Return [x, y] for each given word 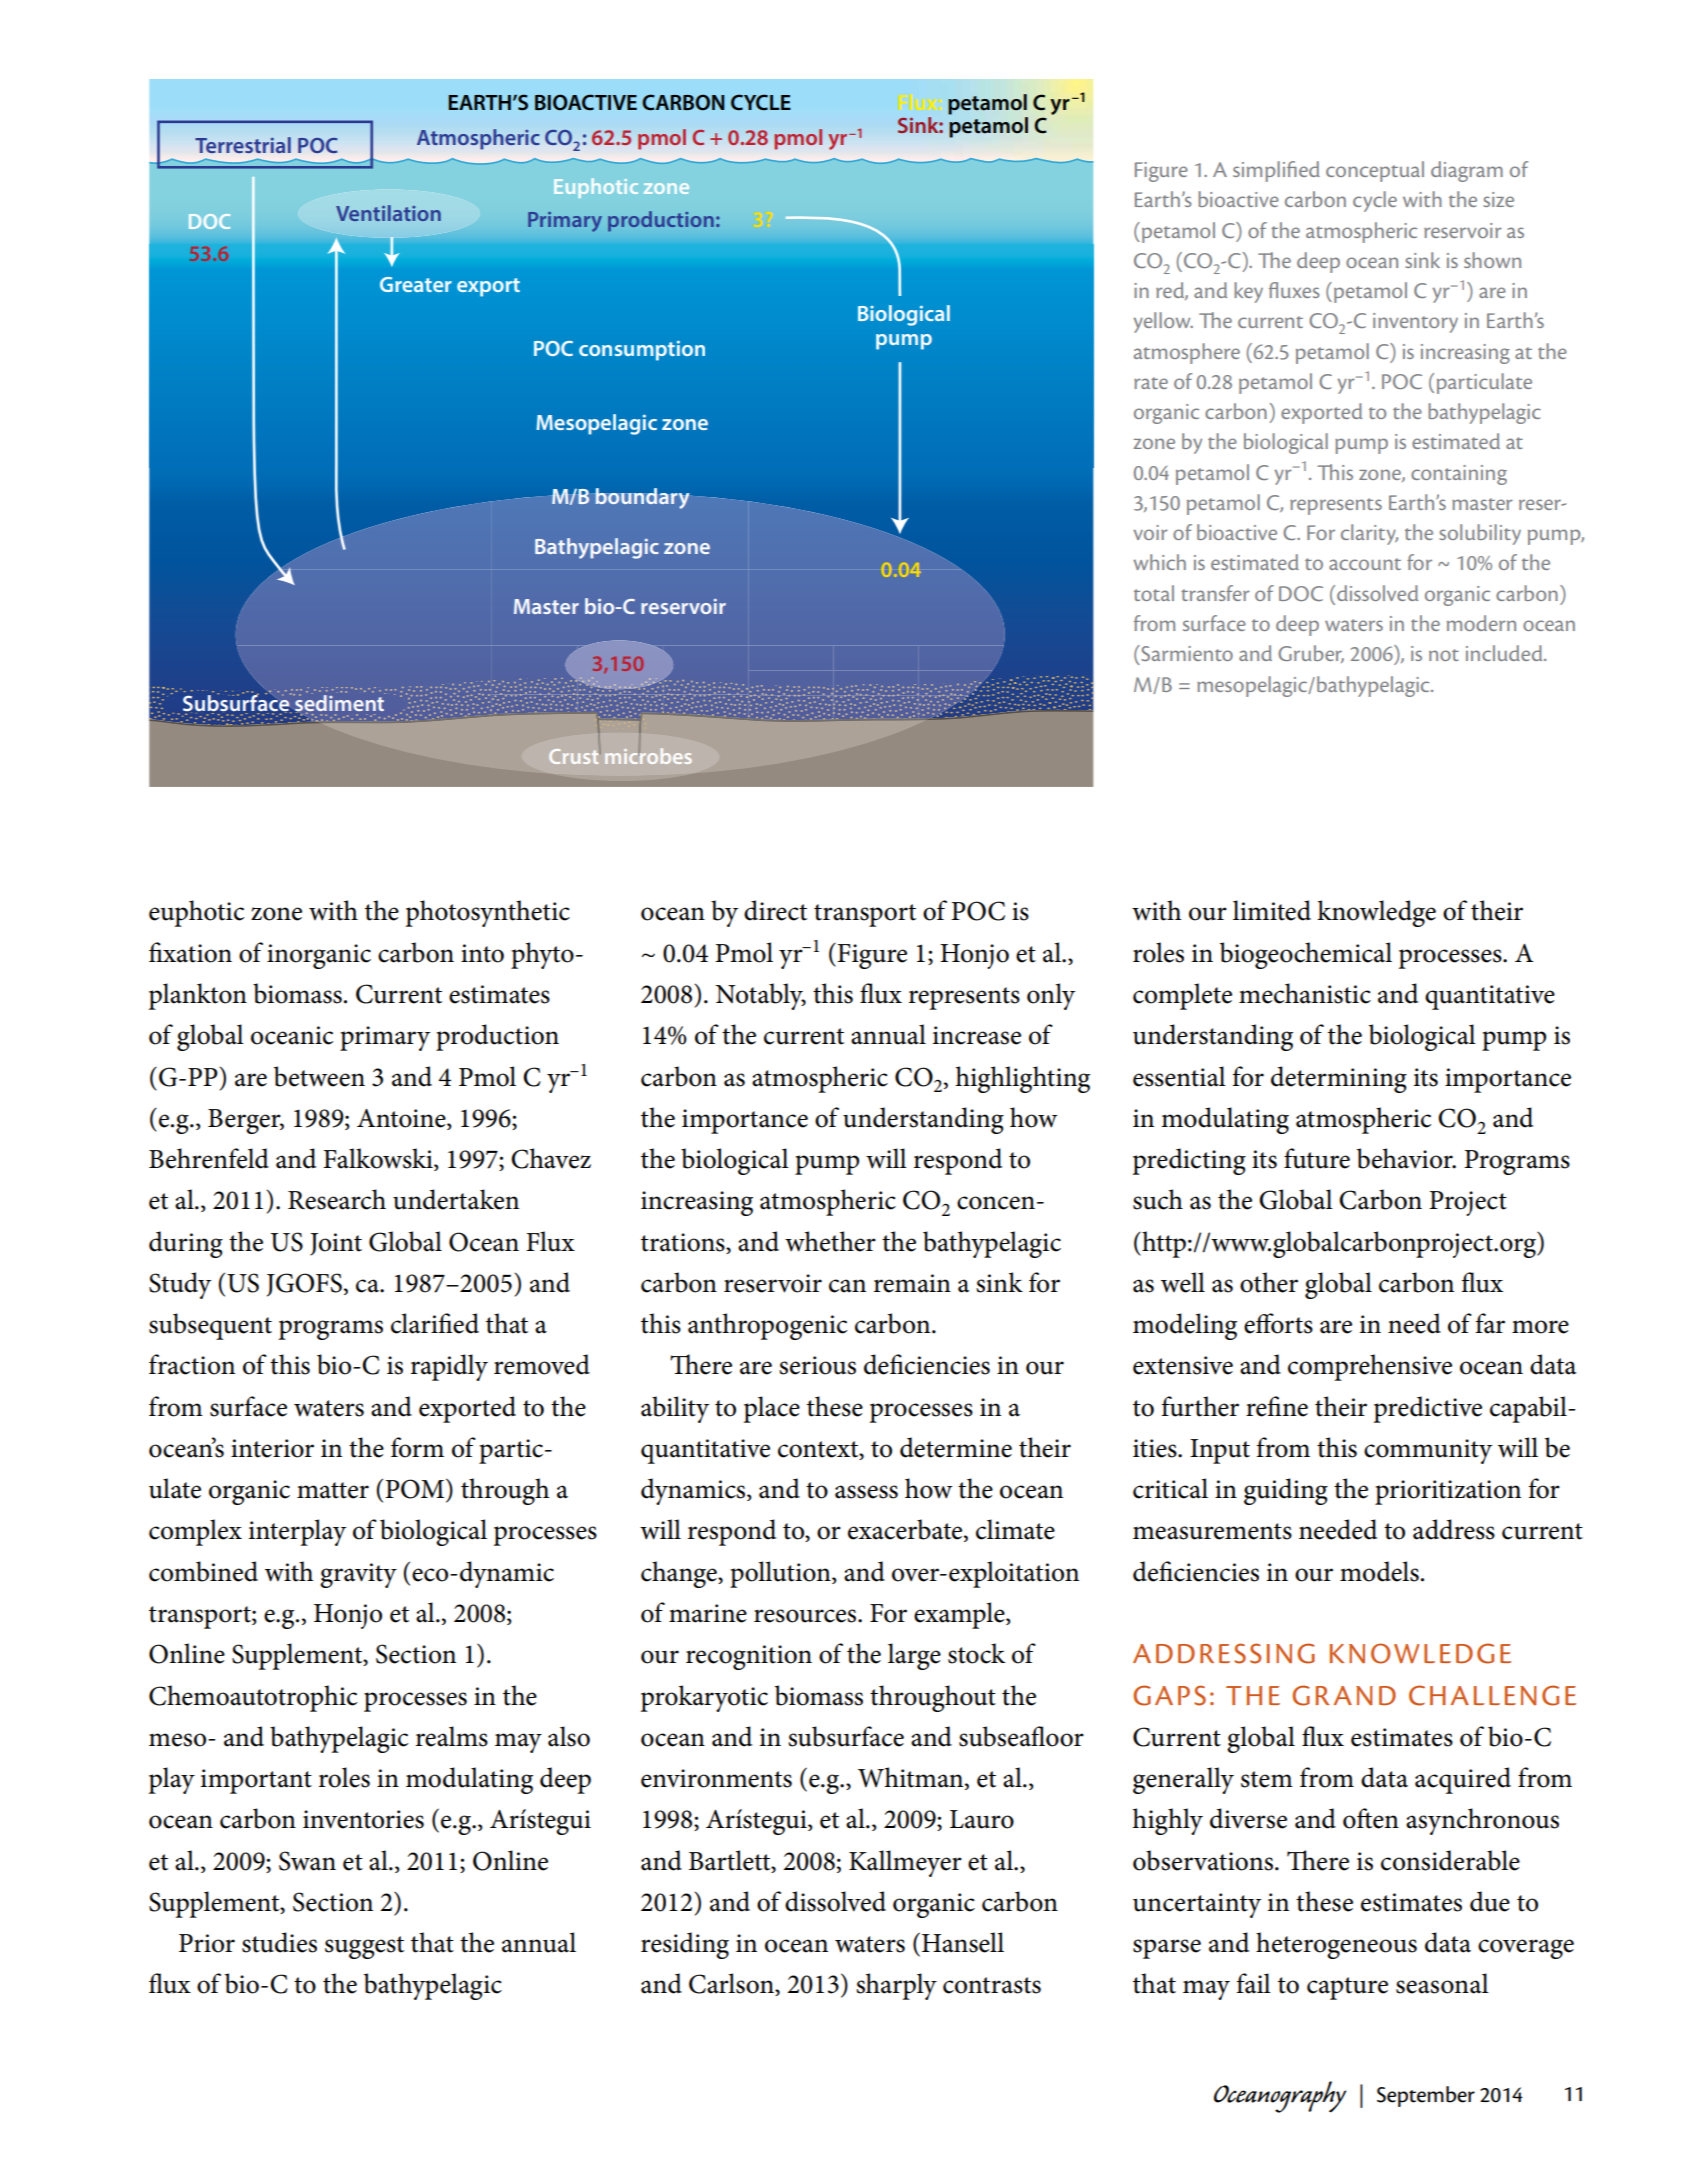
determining [1339, 1079]
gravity [358, 1575]
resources [806, 1616]
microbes [648, 756]
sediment [339, 703]
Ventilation [388, 213]
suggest [364, 1947]
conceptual [1375, 171]
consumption [642, 351]
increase [977, 1035]
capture [1347, 1988]
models [1379, 1571]
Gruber [1311, 654]
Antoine [402, 1119]
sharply [896, 1986]
